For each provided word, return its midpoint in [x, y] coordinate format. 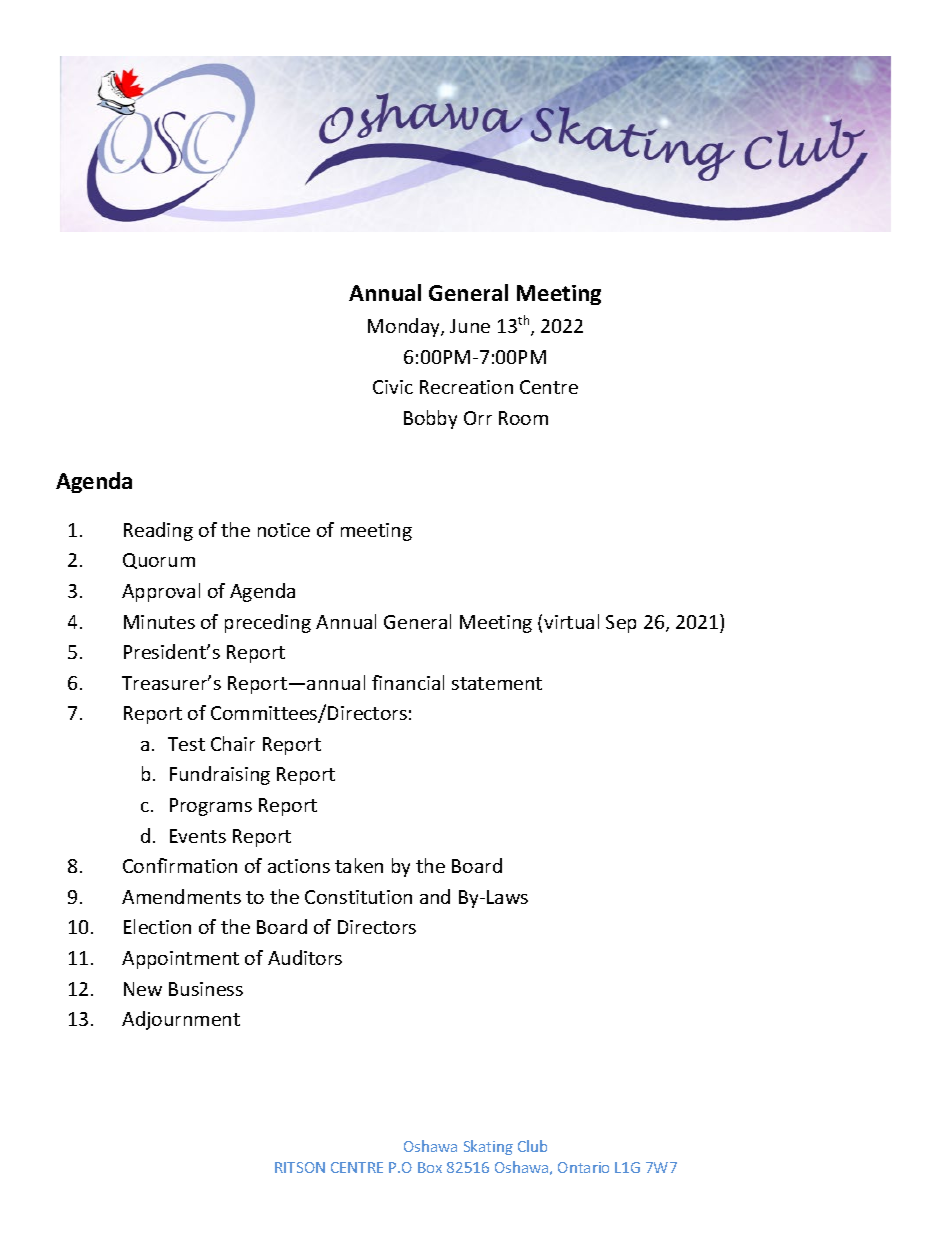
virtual [571, 621]
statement [497, 683]
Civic [393, 387]
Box [430, 1167]
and [435, 896]
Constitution [358, 897]
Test [186, 744]
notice [284, 530]
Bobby [430, 419]
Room [523, 418]
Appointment [180, 960]
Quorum [159, 561]
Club [532, 1146]
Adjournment [181, 1020]
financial [408, 682]
